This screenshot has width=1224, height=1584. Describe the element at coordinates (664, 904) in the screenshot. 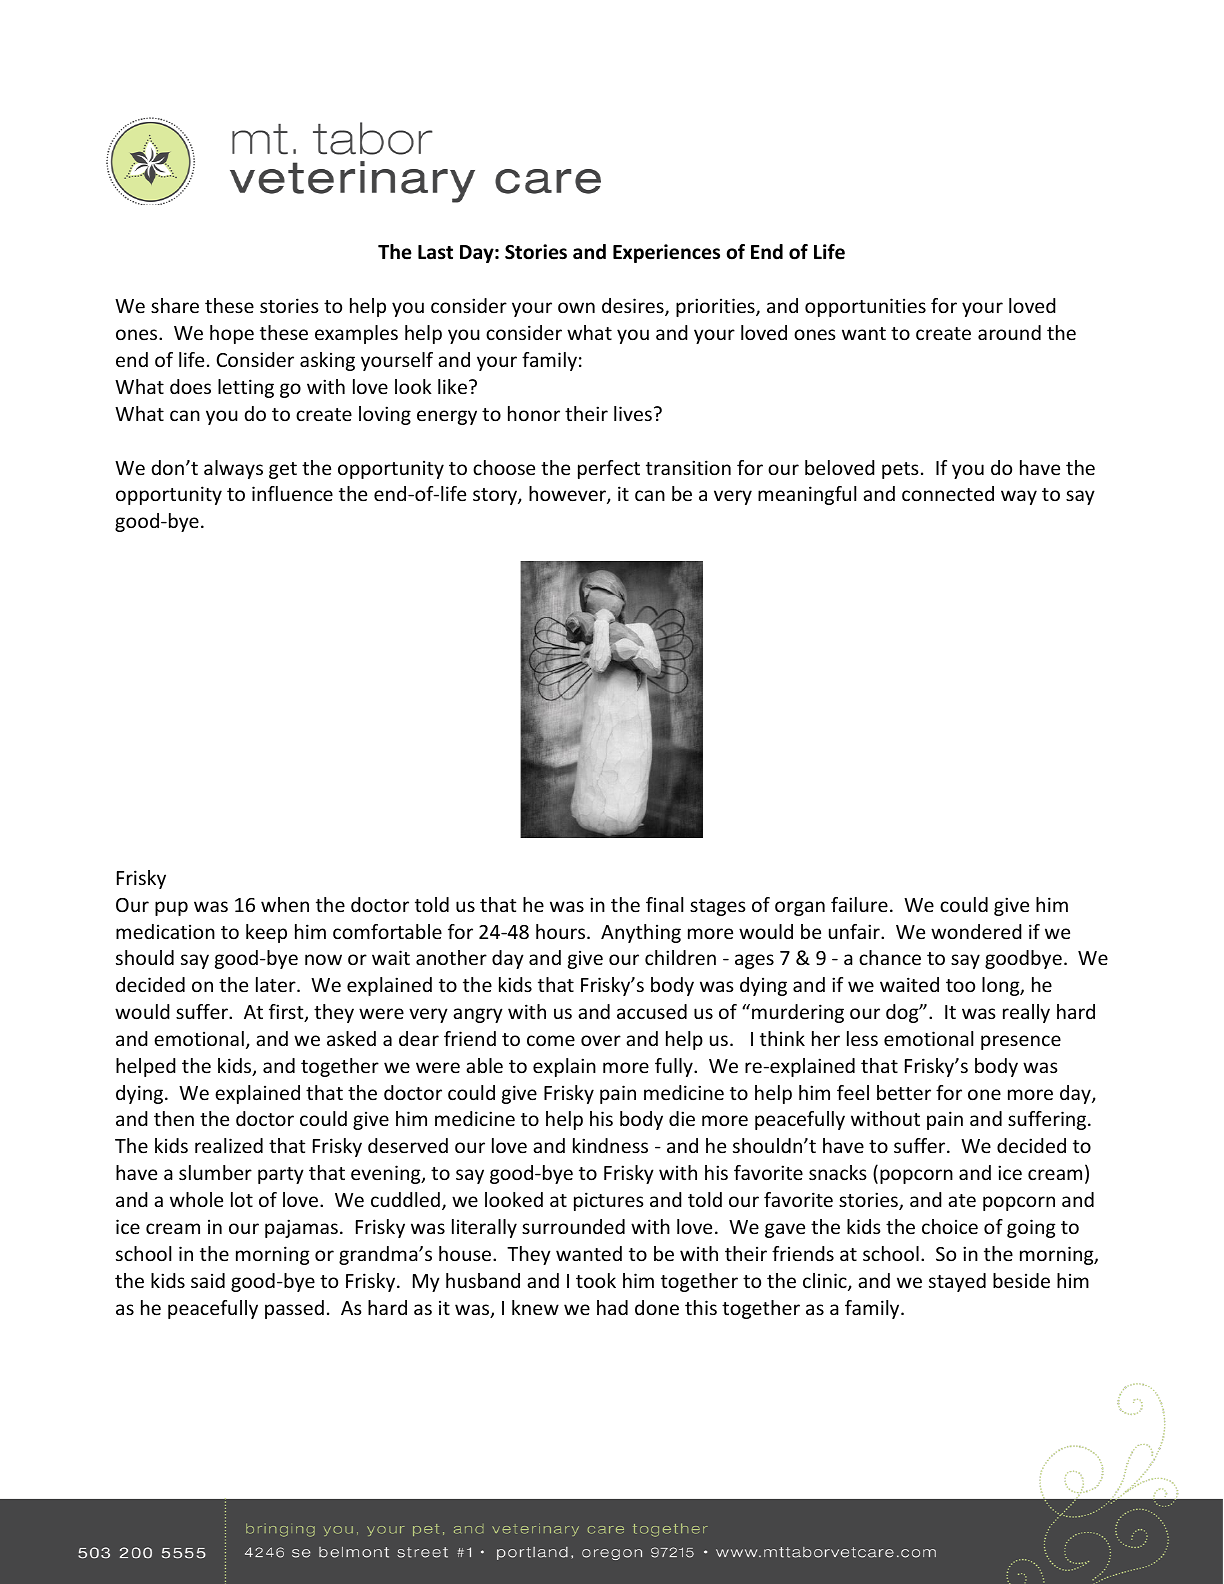

I see `final` at that location.
